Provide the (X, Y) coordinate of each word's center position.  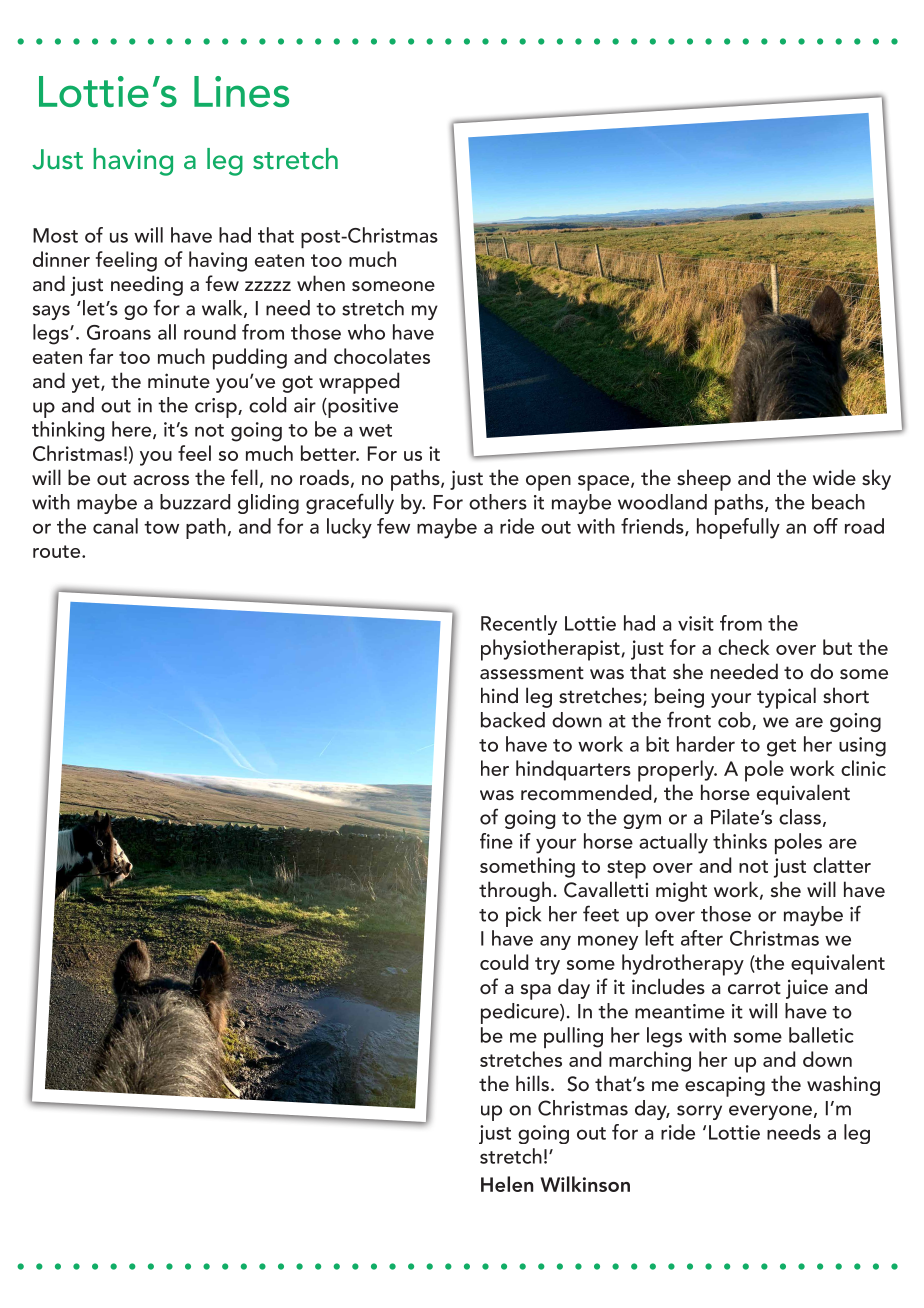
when (321, 283)
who (366, 332)
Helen (507, 1184)
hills (532, 1083)
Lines (241, 91)
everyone (770, 1112)
